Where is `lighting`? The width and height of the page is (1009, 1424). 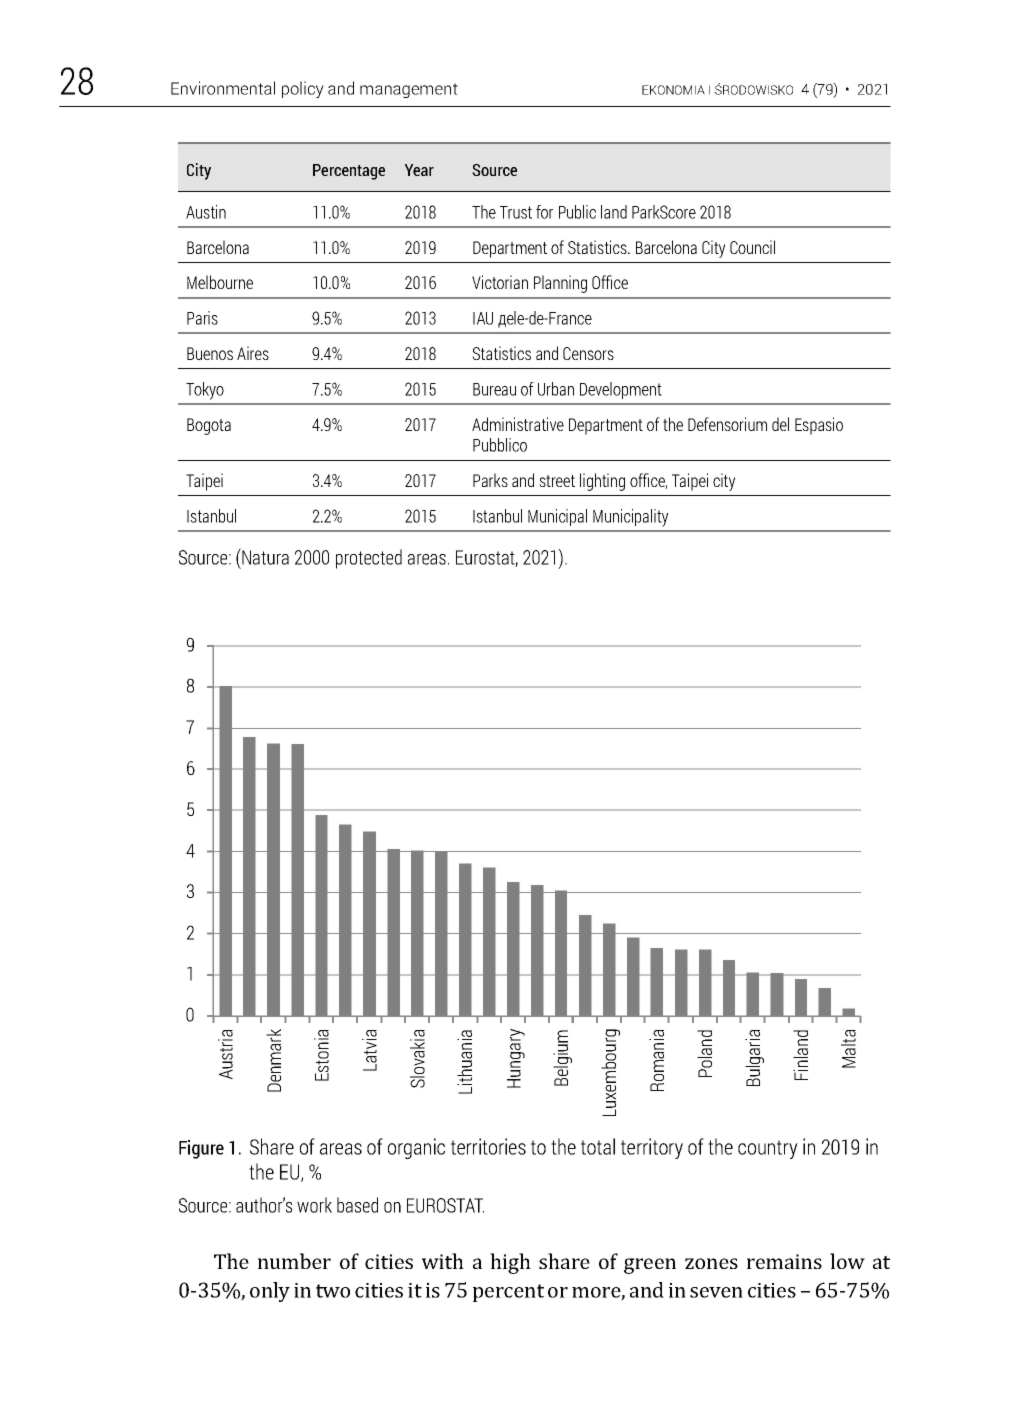 lighting is located at coordinates (602, 482).
